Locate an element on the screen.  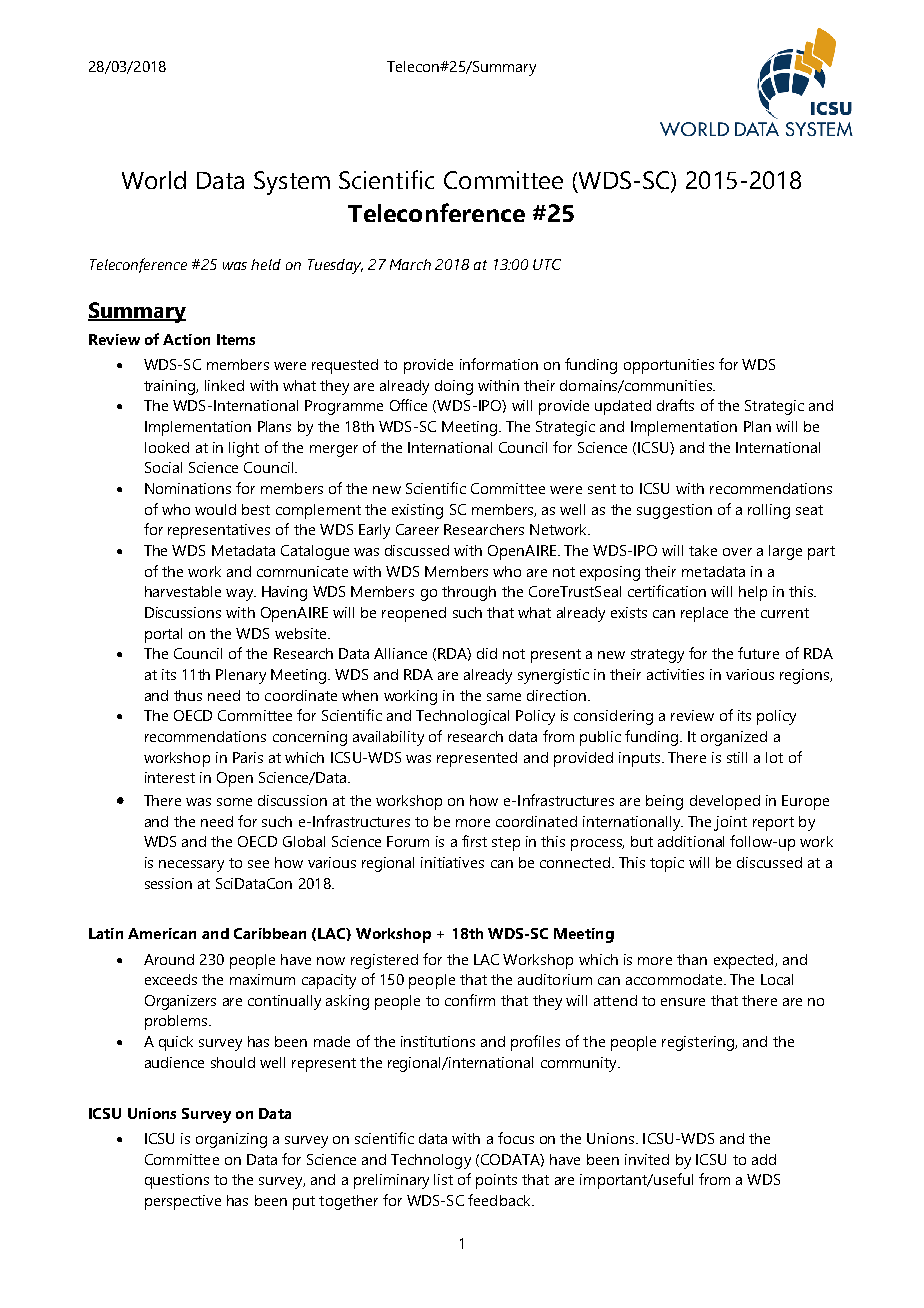
Career is located at coordinates (417, 529).
